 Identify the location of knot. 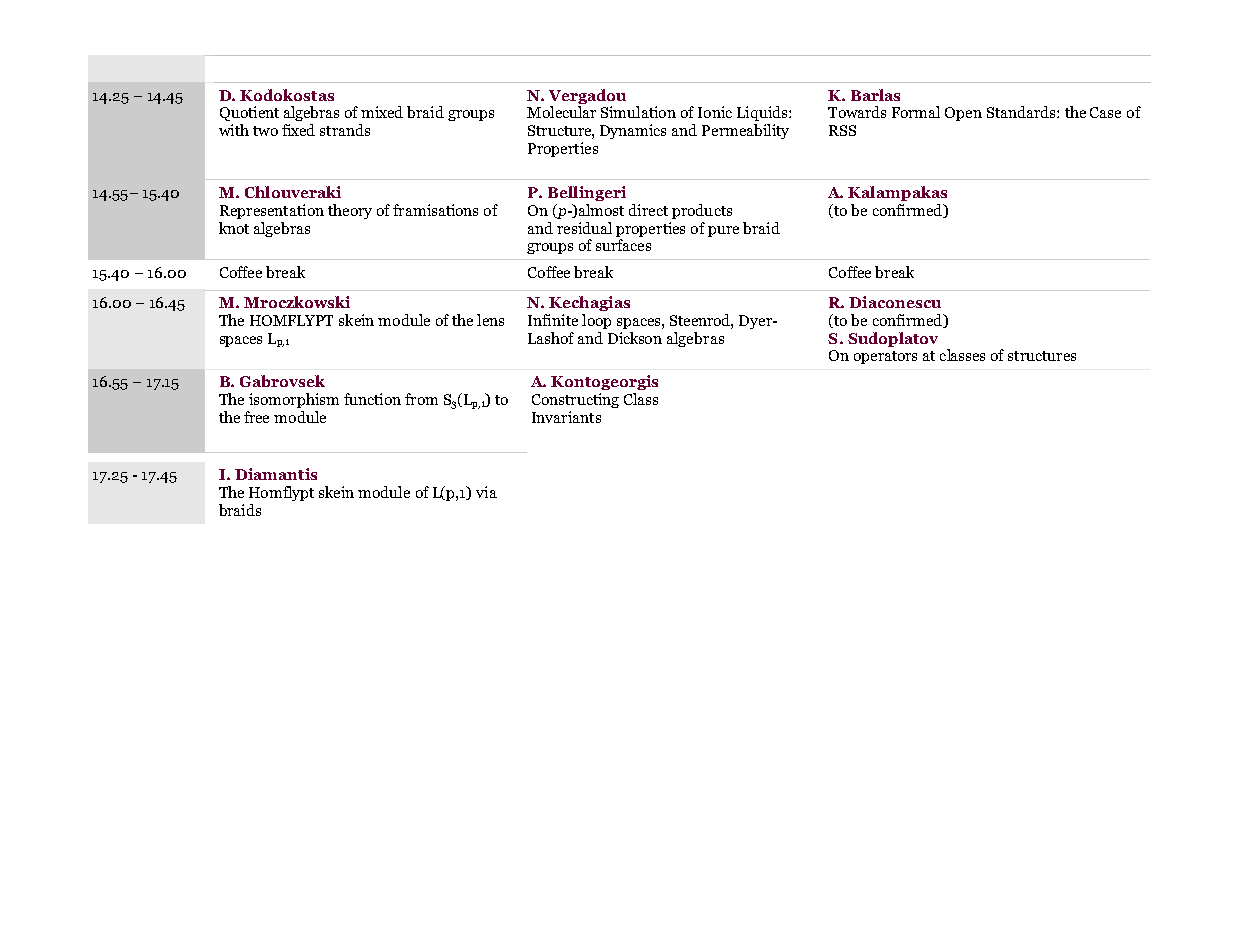
(234, 228).
